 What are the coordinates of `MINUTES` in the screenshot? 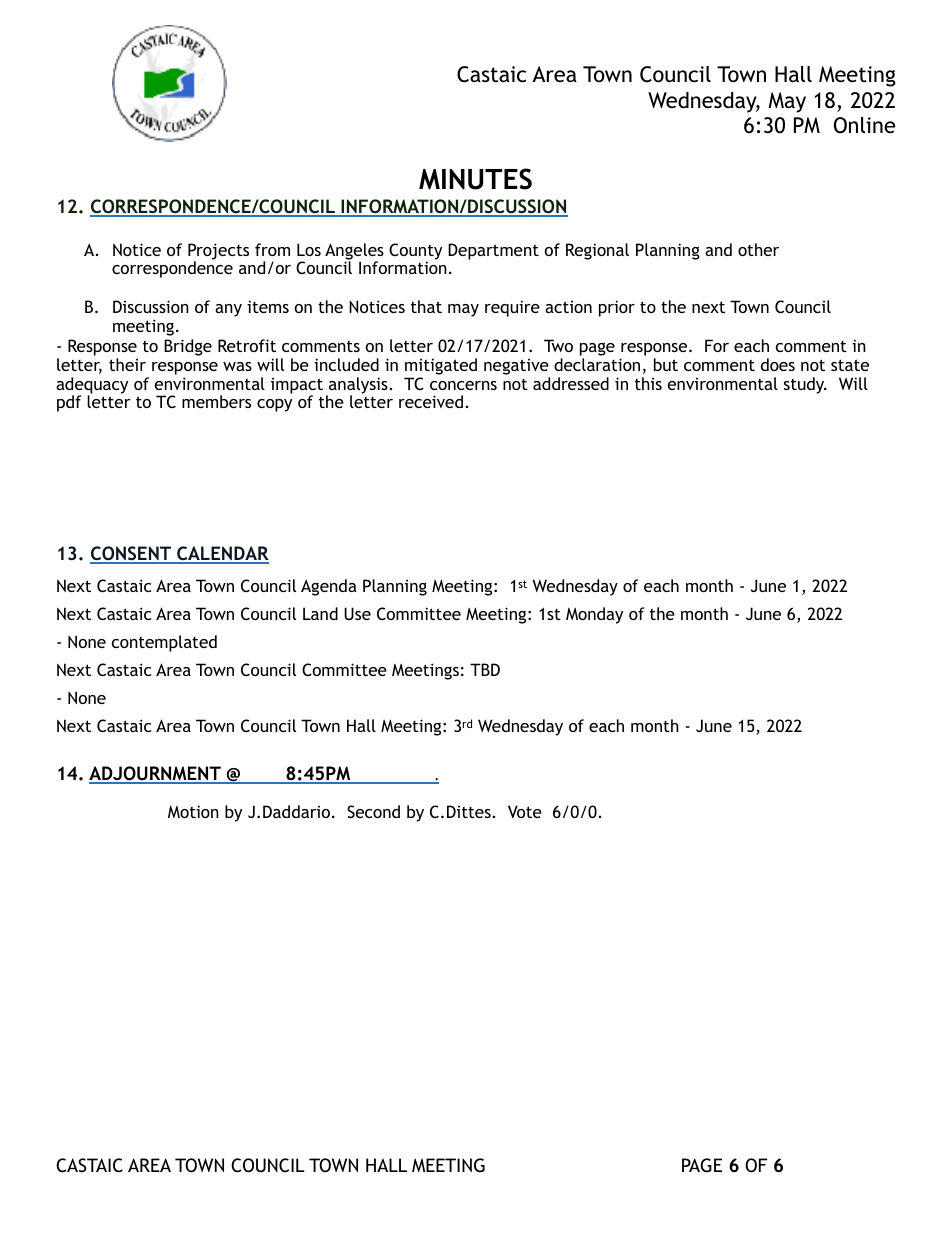 It's located at (475, 179).
